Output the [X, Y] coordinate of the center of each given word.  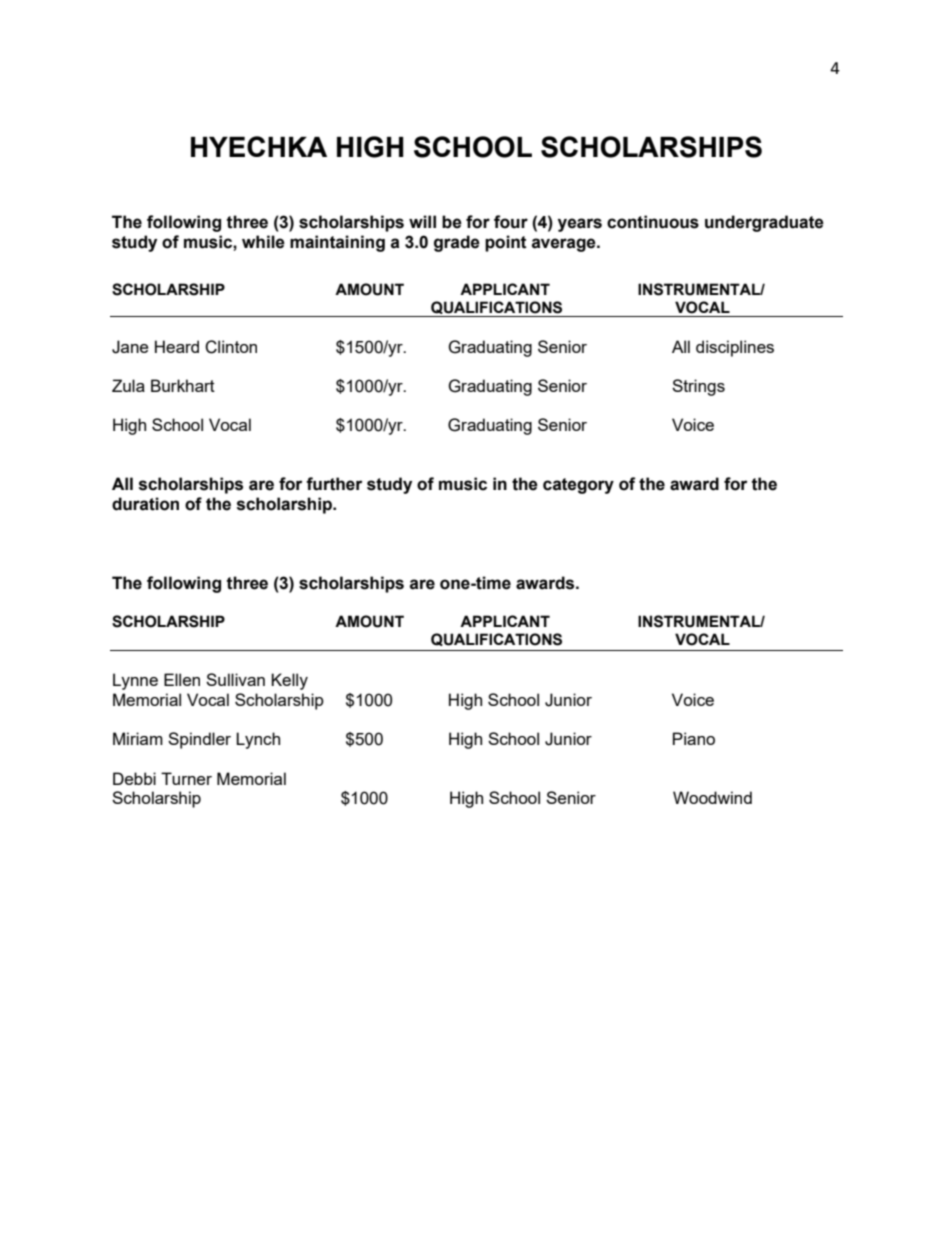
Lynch [258, 740]
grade [457, 243]
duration [145, 504]
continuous [653, 222]
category [578, 486]
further [334, 484]
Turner [186, 778]
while [263, 242]
